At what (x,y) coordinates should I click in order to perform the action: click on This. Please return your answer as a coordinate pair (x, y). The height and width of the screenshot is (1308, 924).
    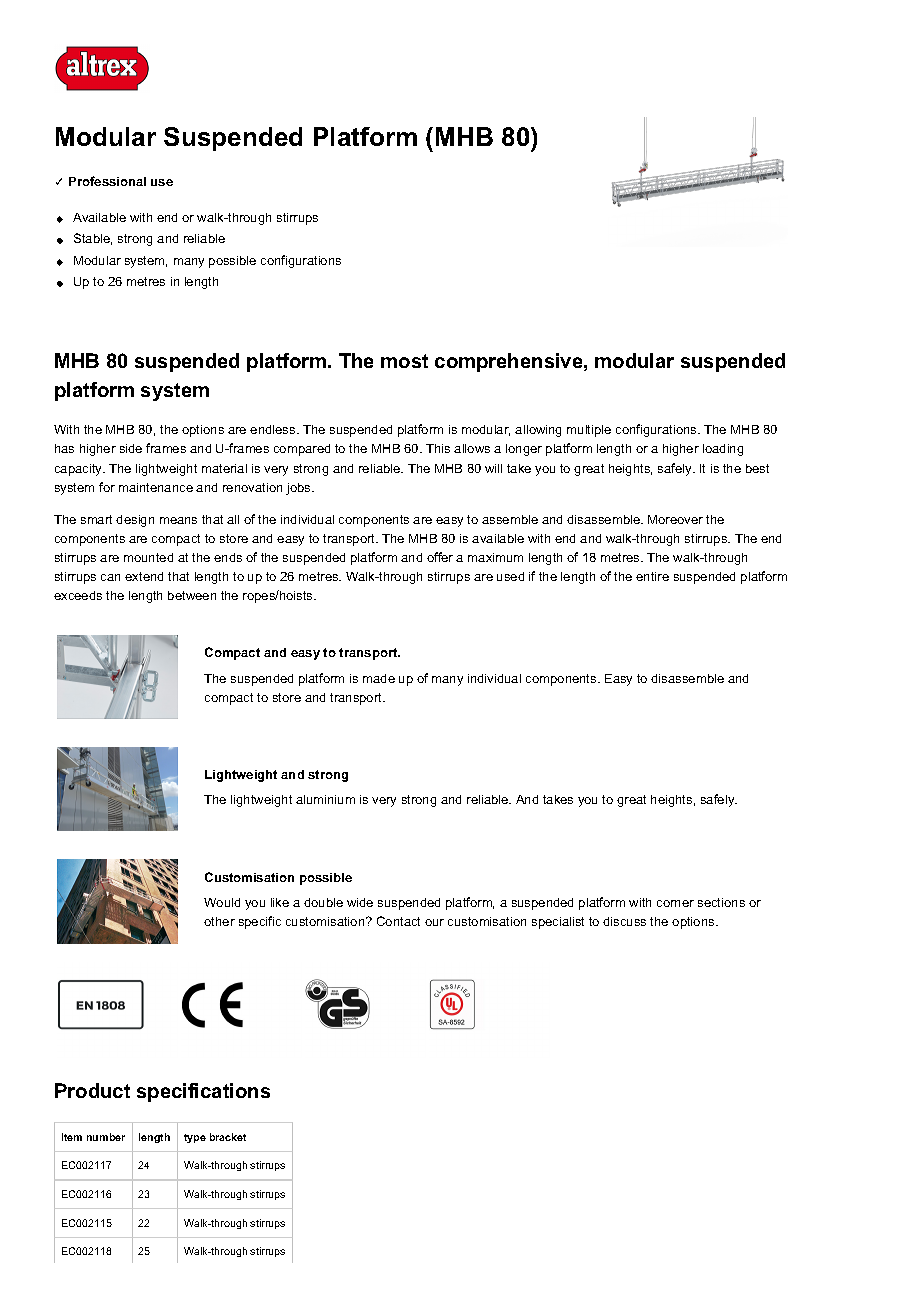
    Looking at the image, I should click on (438, 448).
